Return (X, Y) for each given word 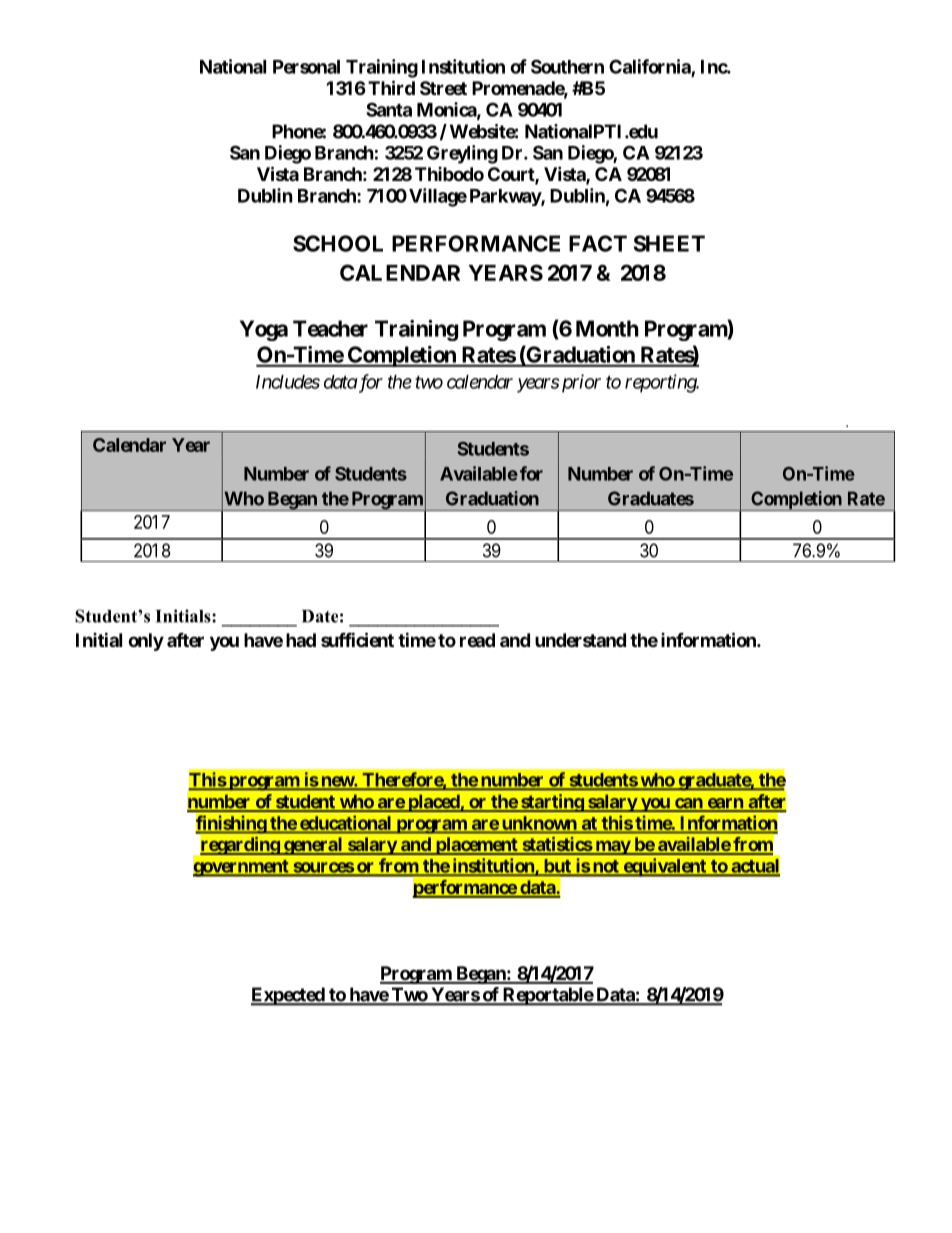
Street (443, 88)
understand (580, 640)
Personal (306, 67)
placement (476, 846)
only (146, 642)
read (477, 640)
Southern (567, 66)
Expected (288, 996)
